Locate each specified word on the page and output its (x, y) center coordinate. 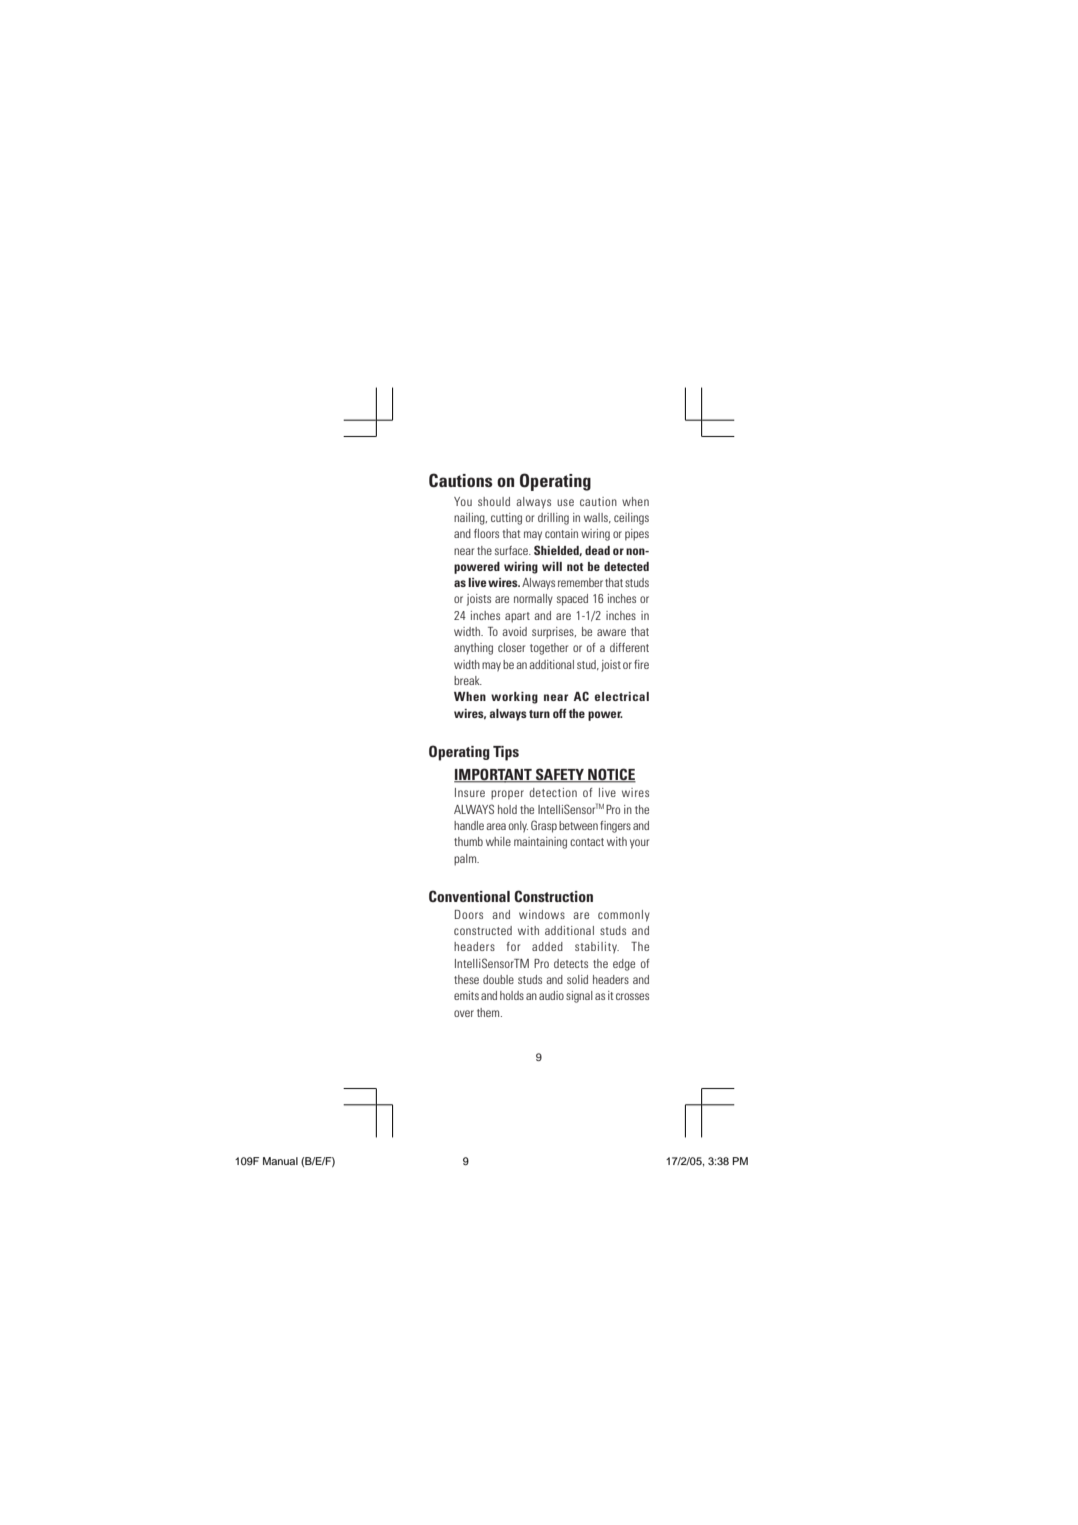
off (560, 713)
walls (597, 518)
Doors (469, 914)
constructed (483, 930)
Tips (506, 753)
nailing (470, 519)
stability (597, 948)
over (464, 1013)
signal (579, 997)
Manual (280, 1161)
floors (486, 533)
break (468, 680)
